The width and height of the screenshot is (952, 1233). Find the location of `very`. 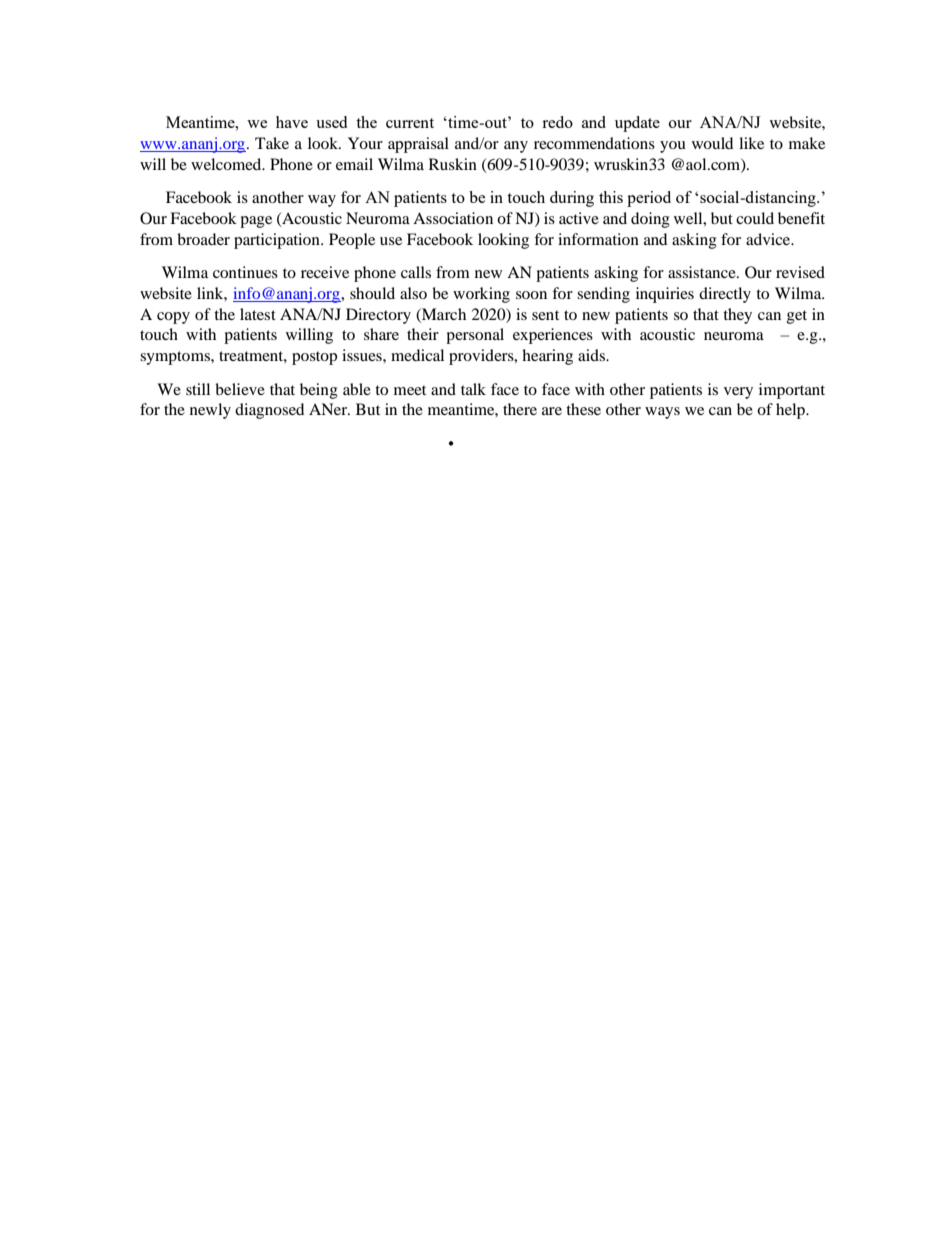

very is located at coordinates (738, 393).
